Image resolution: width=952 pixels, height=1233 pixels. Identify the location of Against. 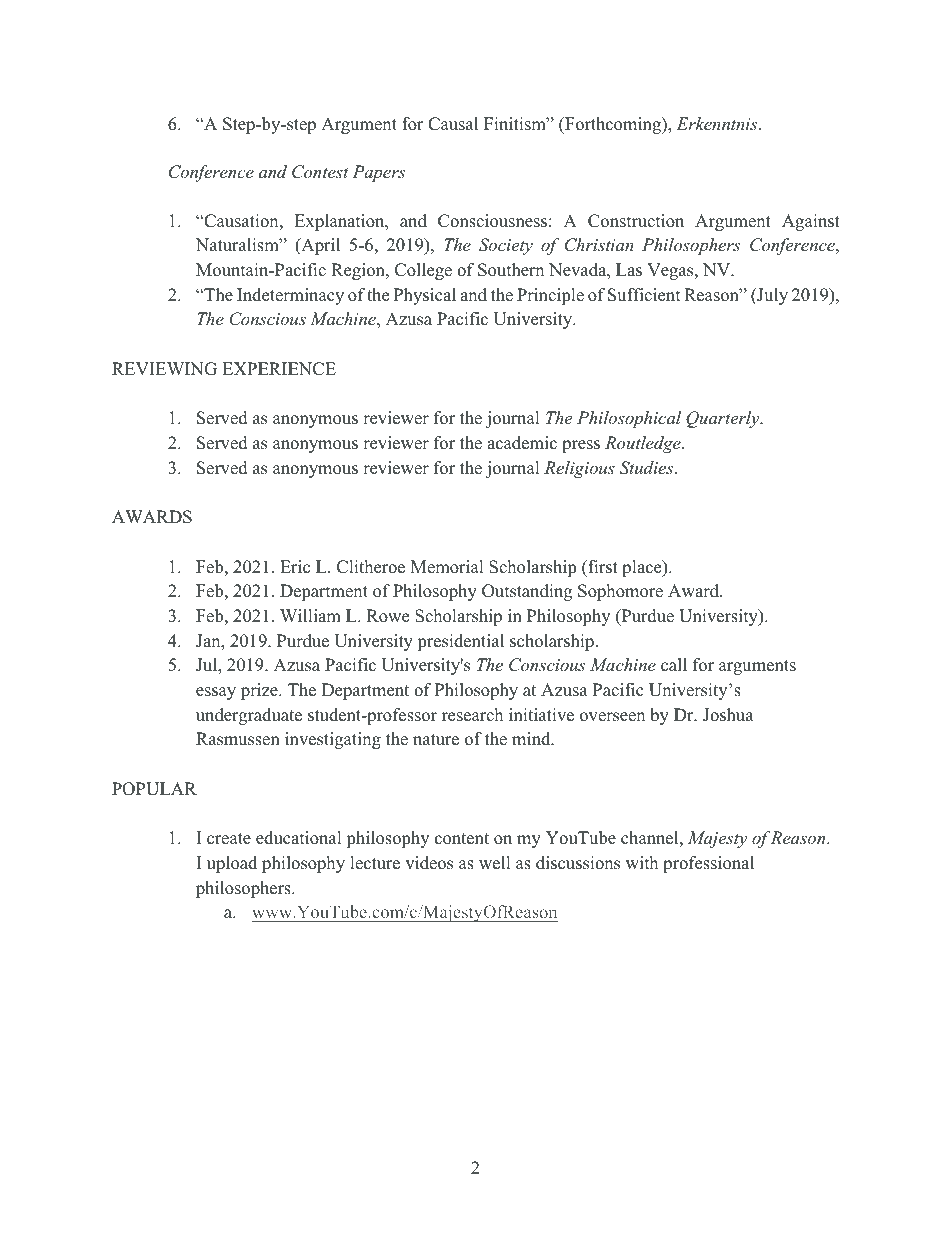
(811, 222).
